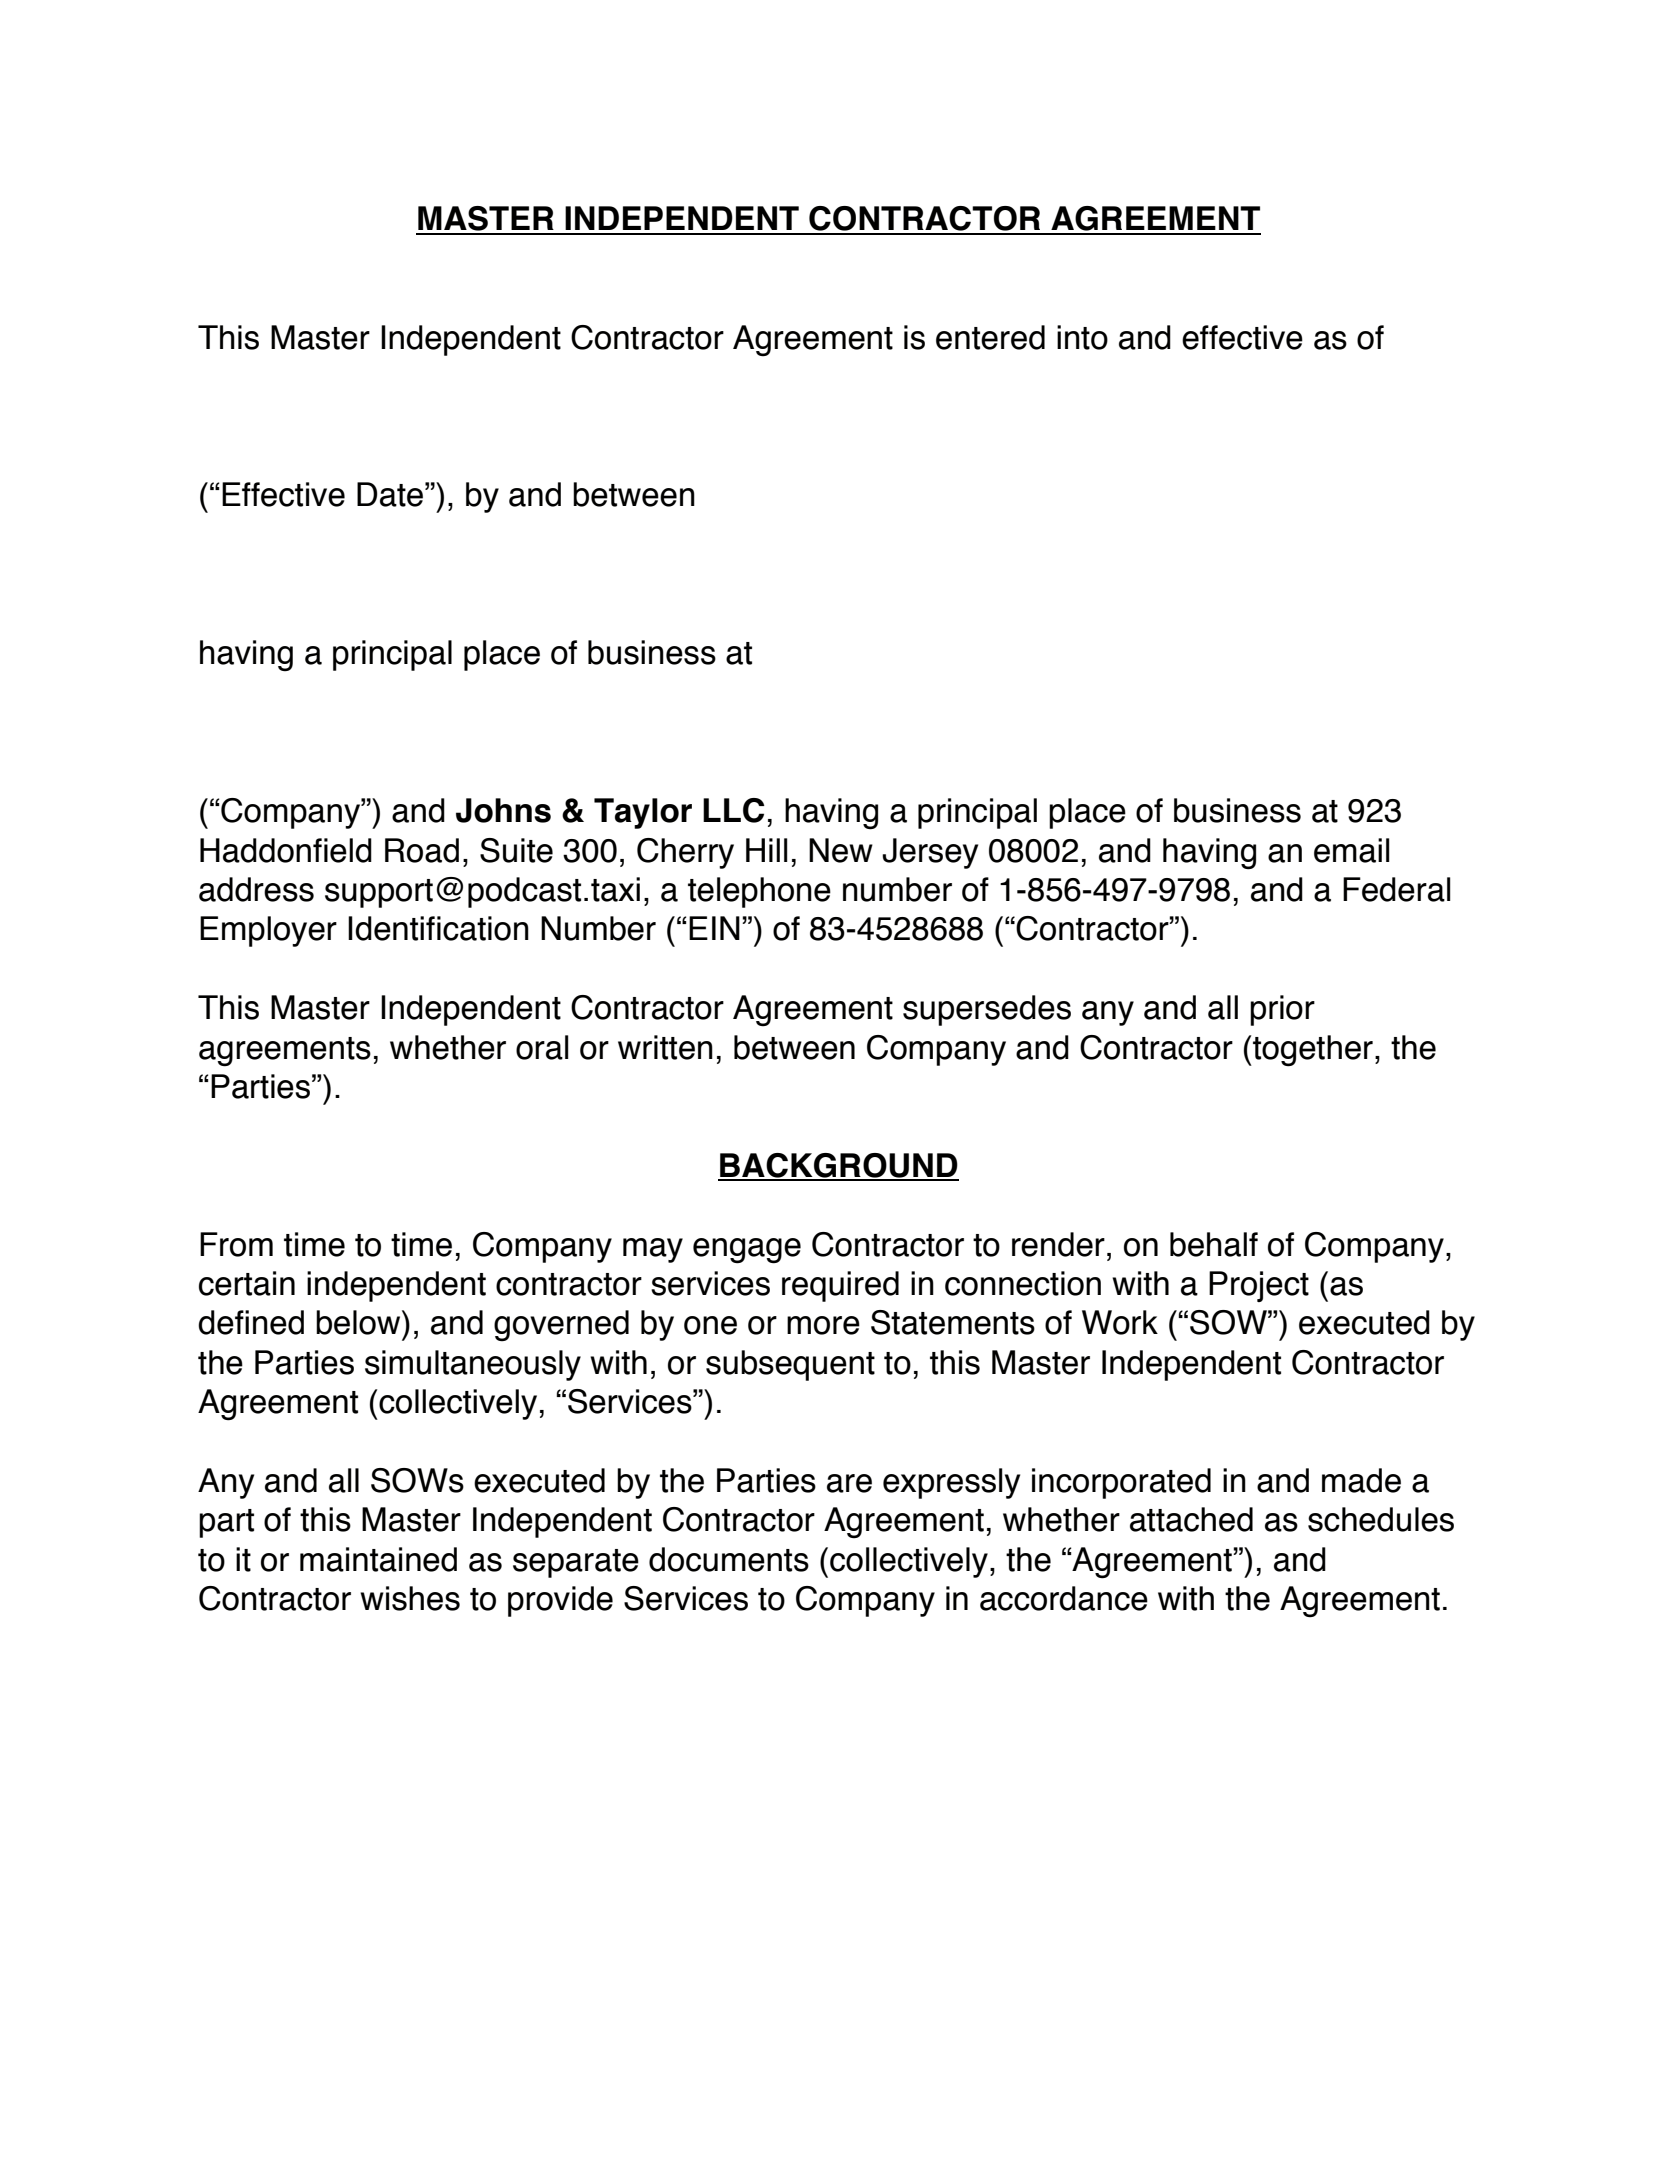  I want to click on From, so click(236, 1244).
